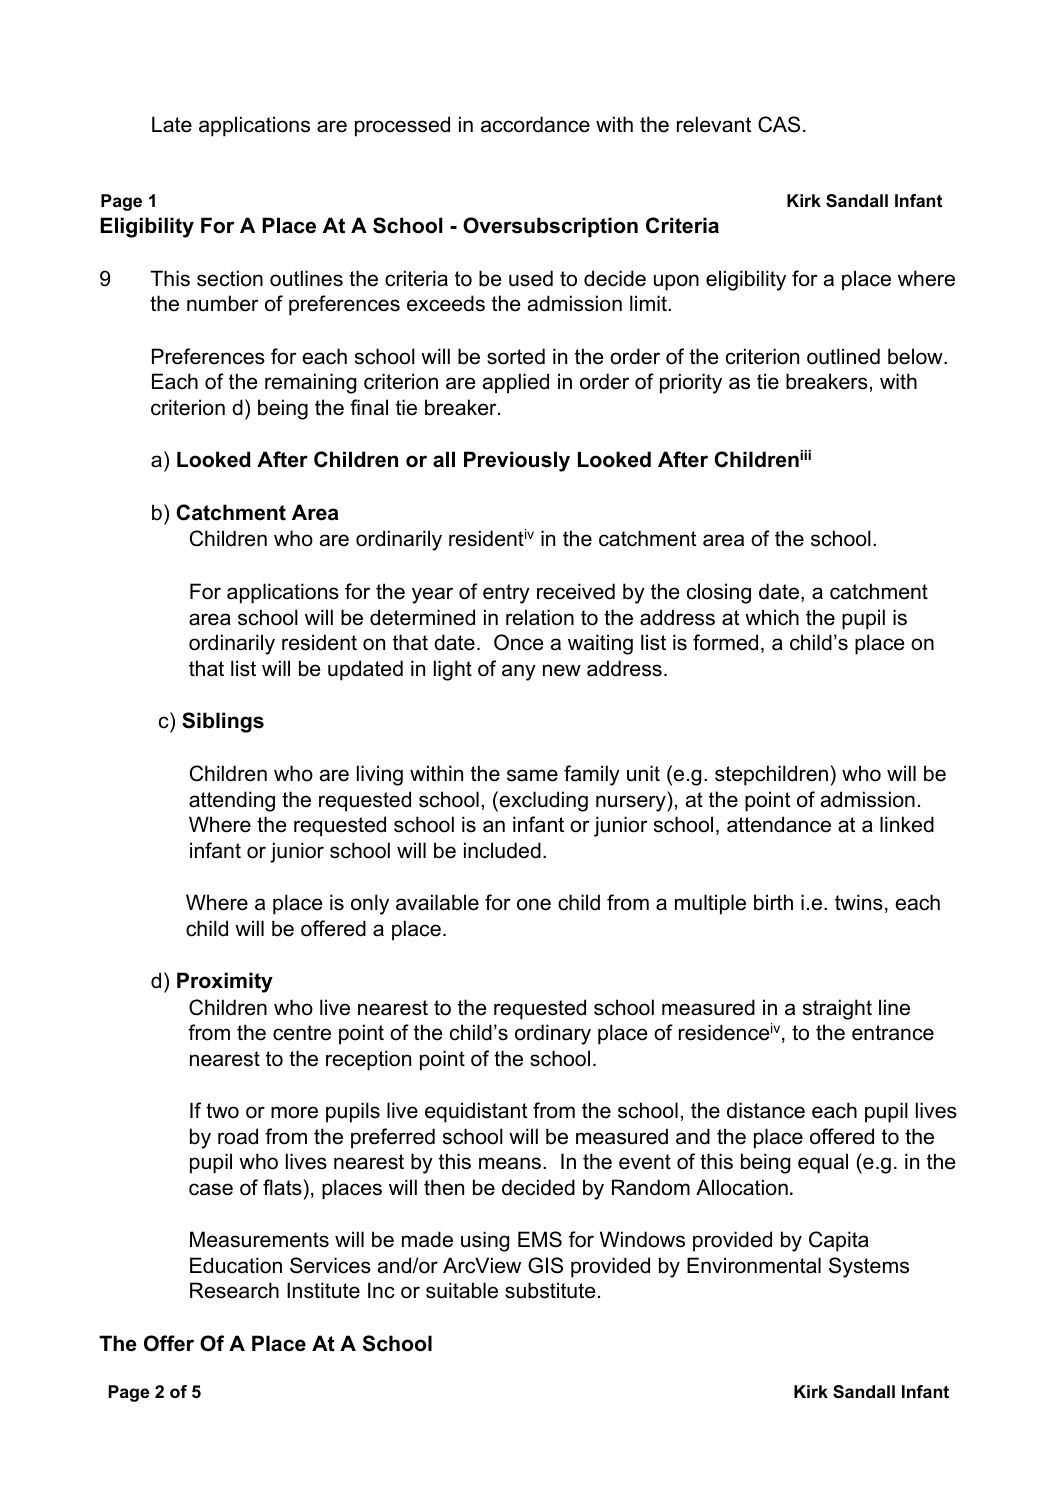 This screenshot has height=1495, width=1057. What do you see at coordinates (714, 124) in the screenshot?
I see `relevant` at bounding box center [714, 124].
